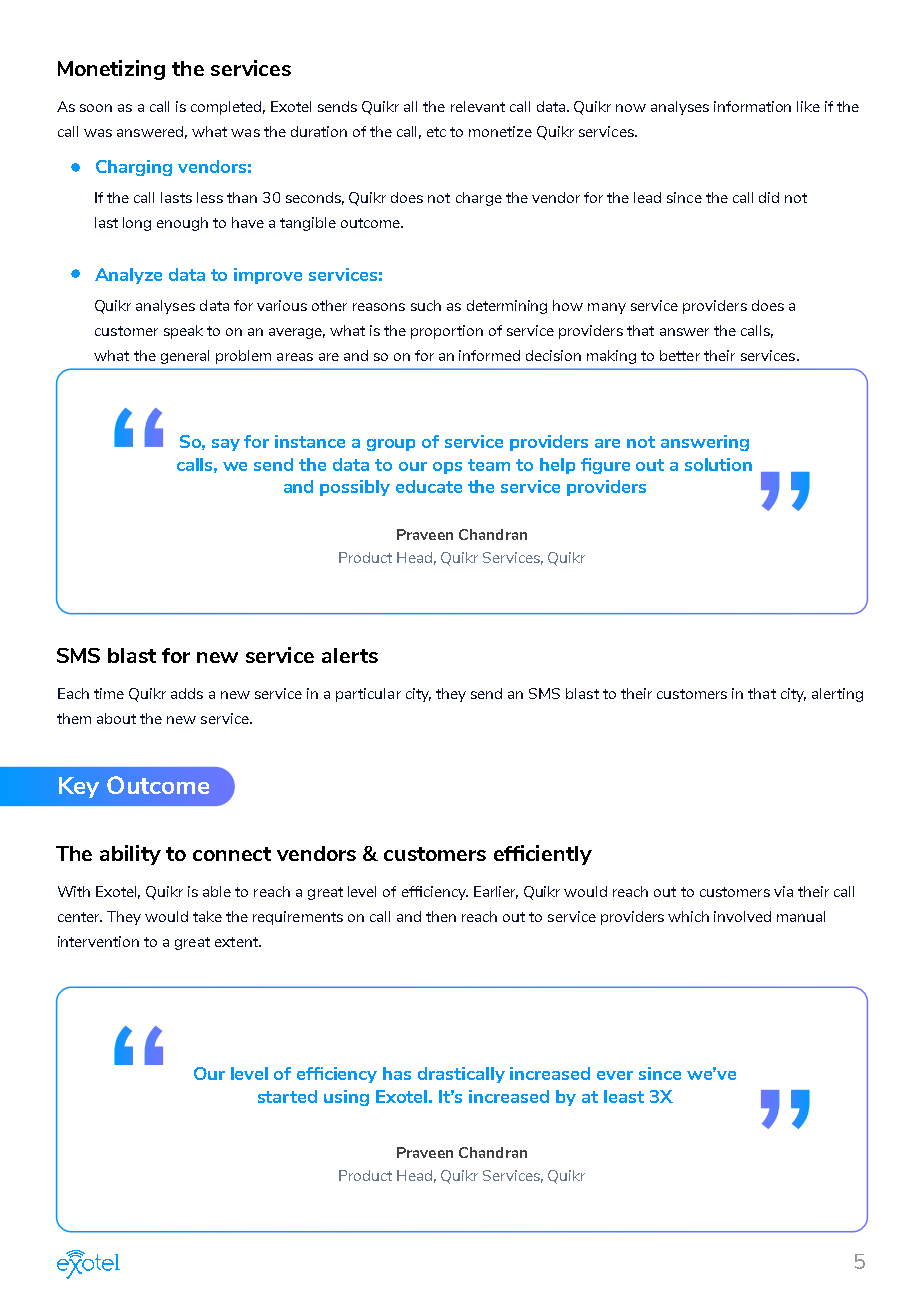 This image has width=924, height=1308. Describe the element at coordinates (447, 332) in the image. I see `proportion` at that location.
